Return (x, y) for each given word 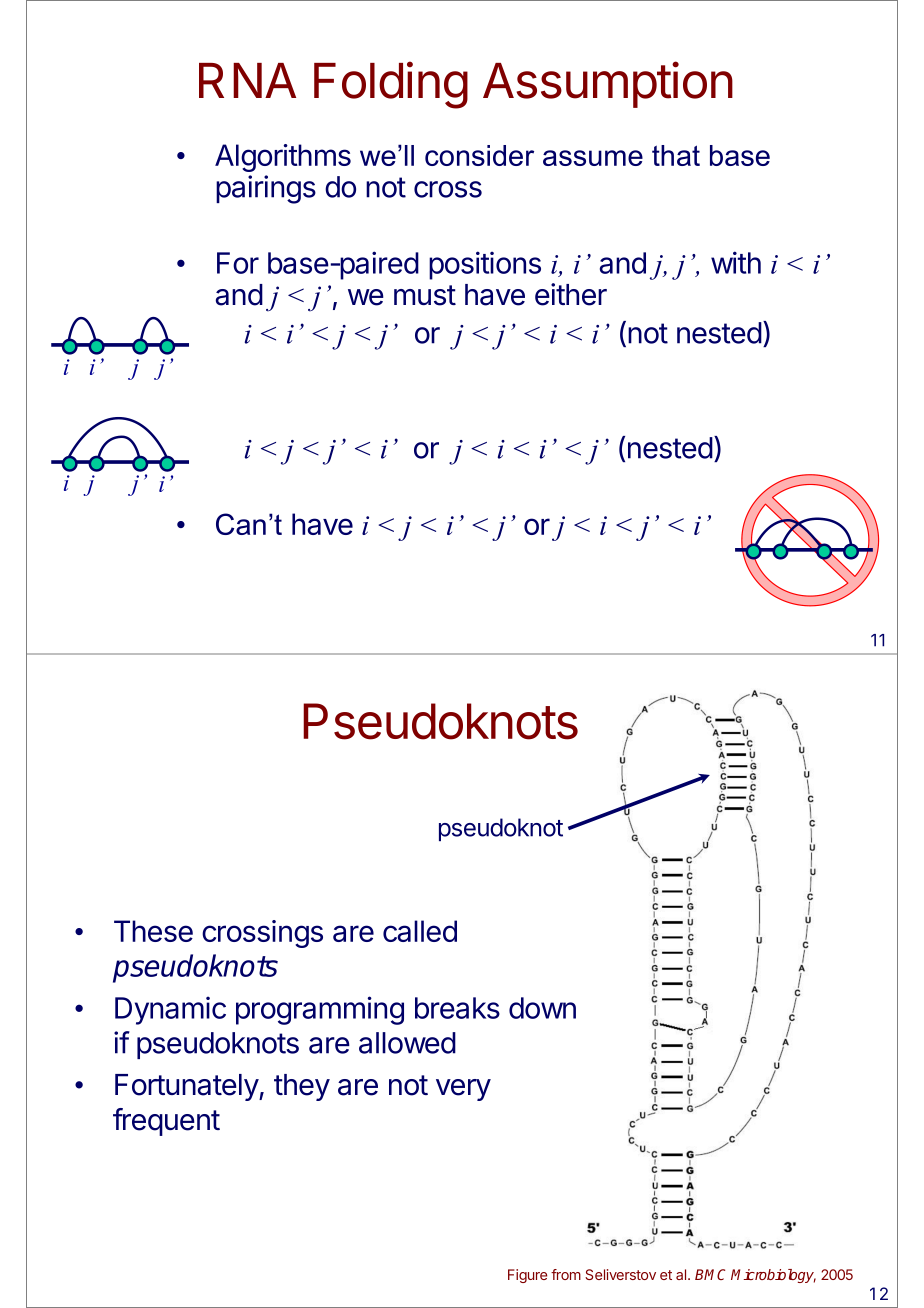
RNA (247, 80)
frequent (166, 1122)
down (542, 1008)
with (736, 262)
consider (479, 155)
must (425, 295)
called (420, 931)
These (153, 931)
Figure (527, 1276)
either (571, 294)
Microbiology (773, 1276)
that (676, 155)
